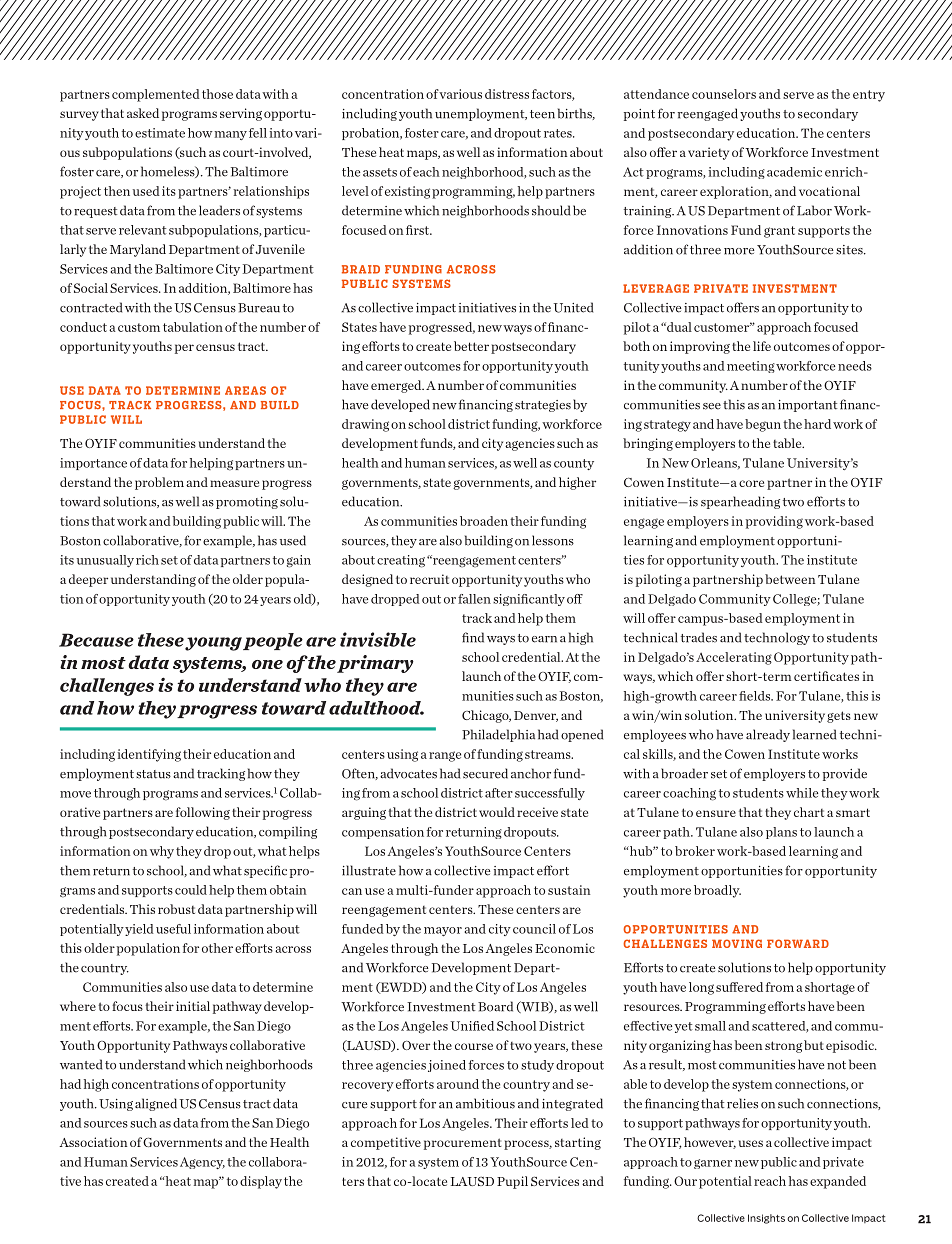 The height and width of the image is (1244, 952). Describe the element at coordinates (794, 172) in the image. I see `academic` at that location.
